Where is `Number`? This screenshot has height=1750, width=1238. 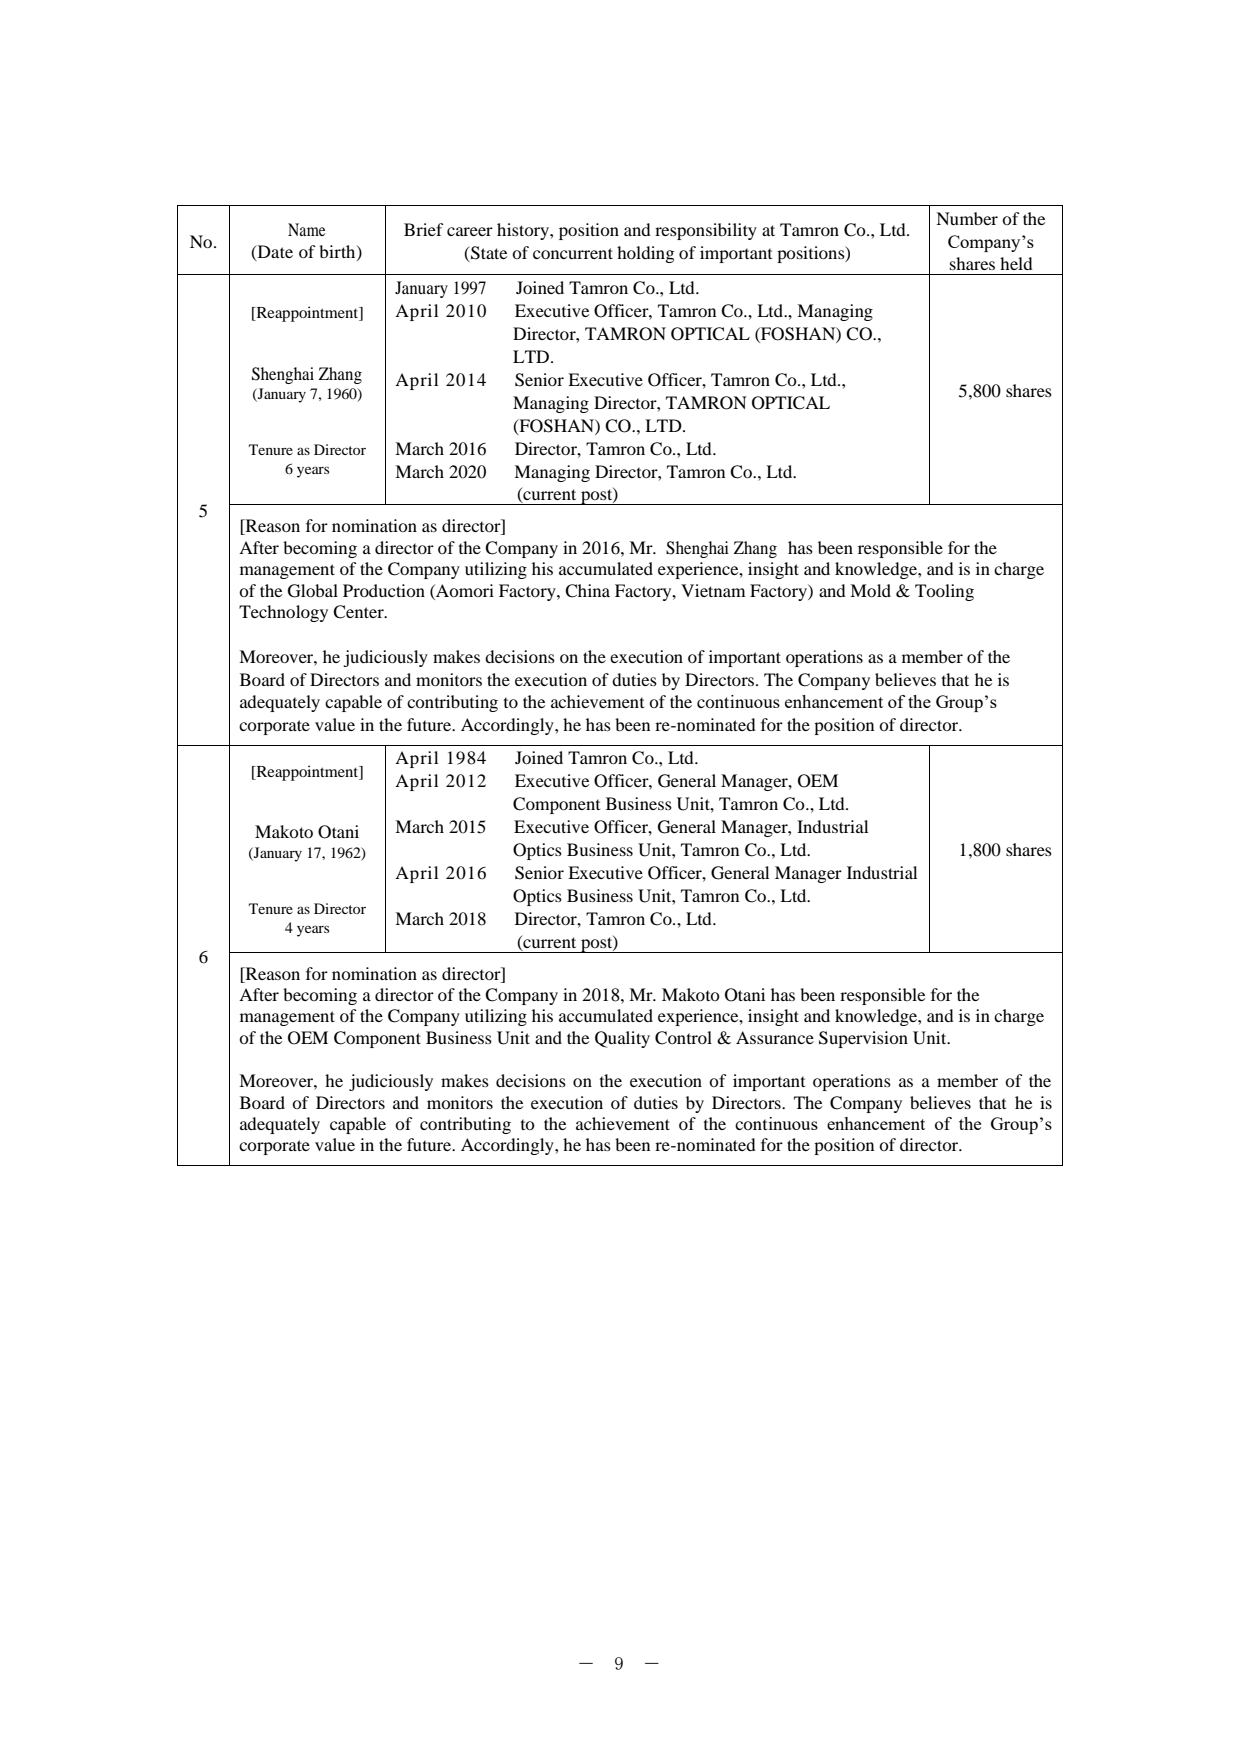 Number is located at coordinates (967, 218).
